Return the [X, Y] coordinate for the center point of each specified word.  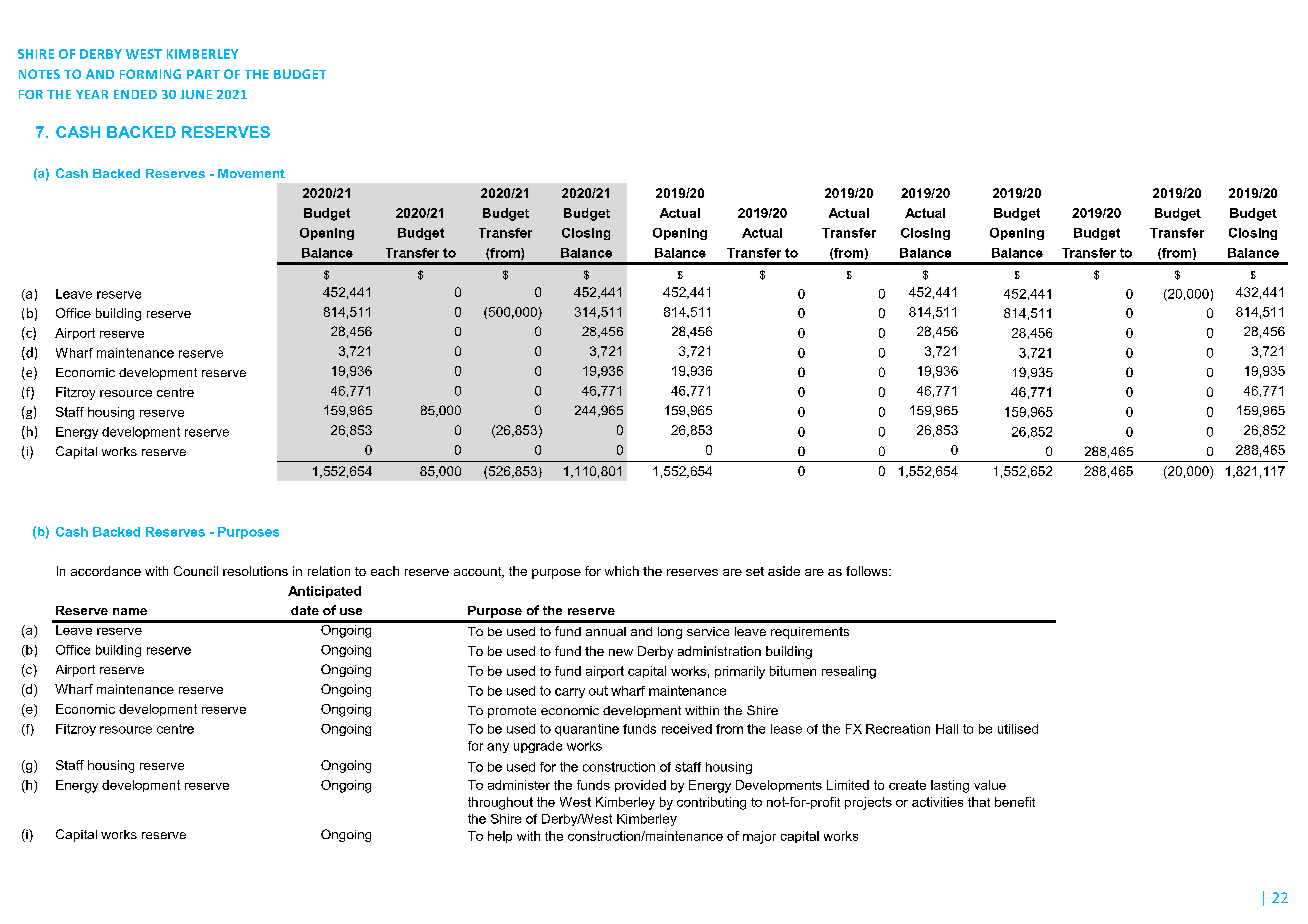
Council [196, 571]
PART [203, 74]
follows [868, 571]
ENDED [135, 94]
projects [868, 803]
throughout [500, 803]
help [500, 837]
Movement [251, 173]
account [479, 572]
